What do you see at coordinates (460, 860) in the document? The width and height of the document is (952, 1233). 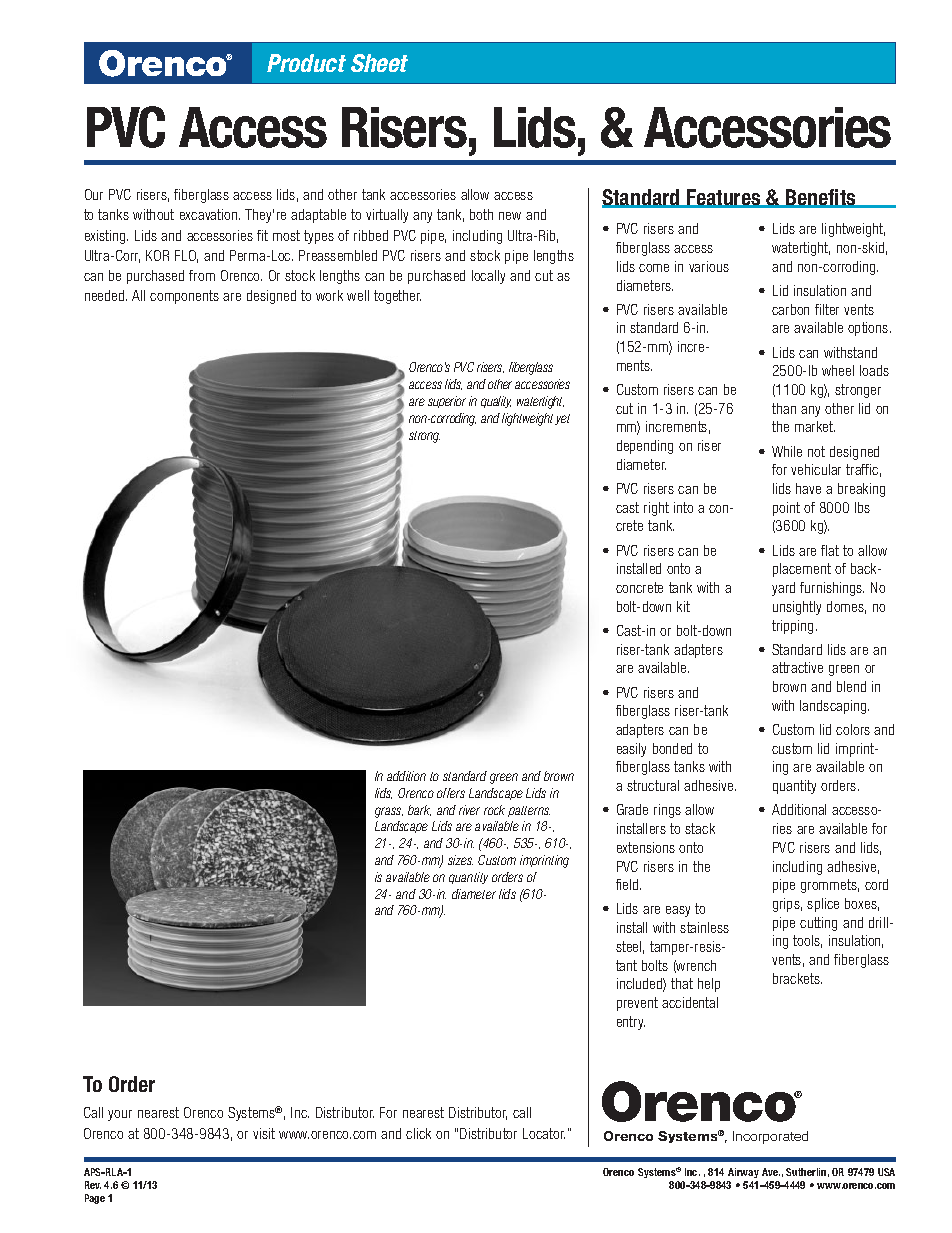 I see `sizes` at bounding box center [460, 860].
